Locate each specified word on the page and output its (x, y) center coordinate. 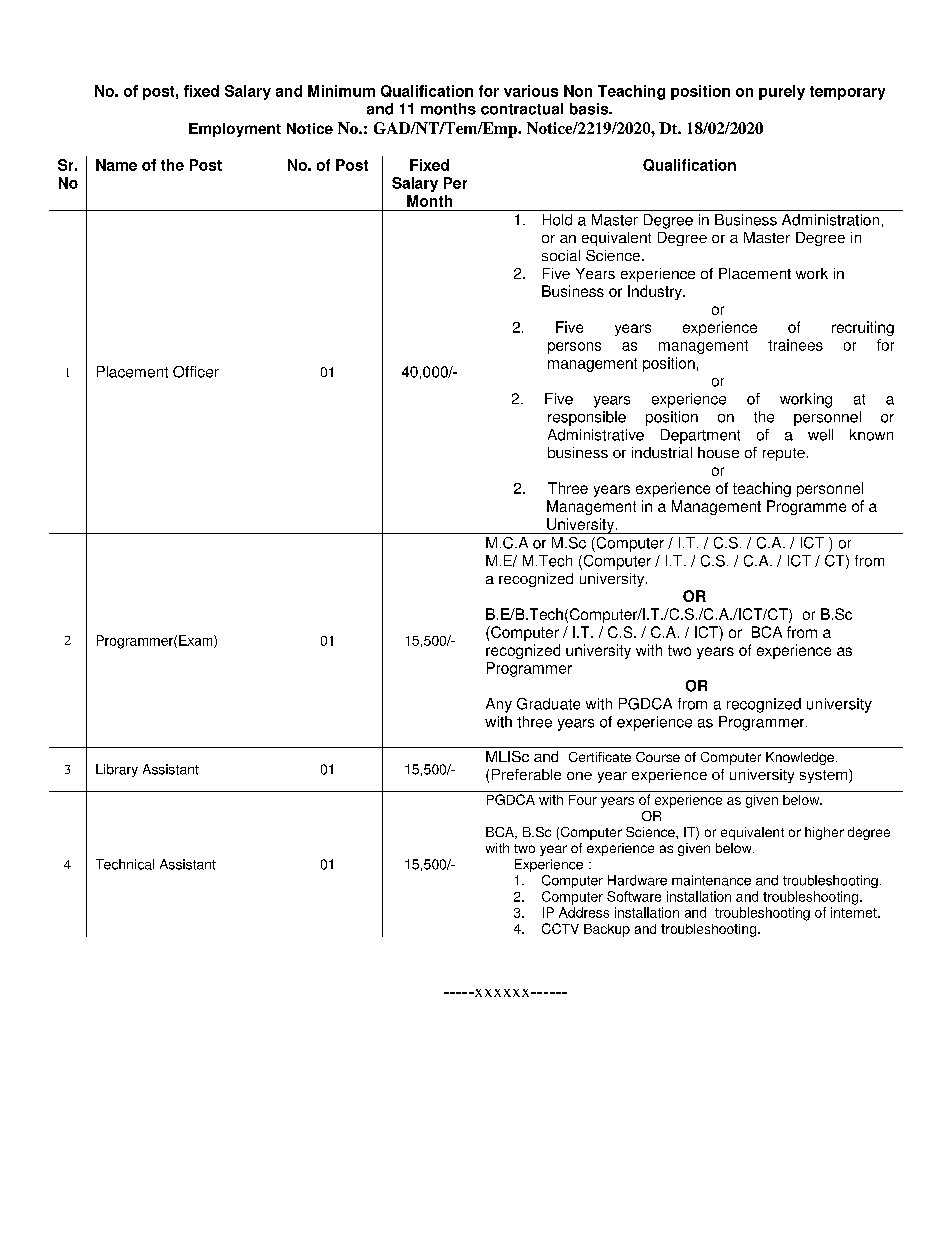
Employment (235, 130)
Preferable (526, 774)
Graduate (548, 704)
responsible (587, 418)
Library (117, 770)
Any (499, 705)
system (825, 776)
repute (784, 454)
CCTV (560, 928)
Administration (830, 220)
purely (782, 92)
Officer (196, 372)
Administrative (596, 435)
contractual (522, 109)
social (561, 255)
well (820, 435)
